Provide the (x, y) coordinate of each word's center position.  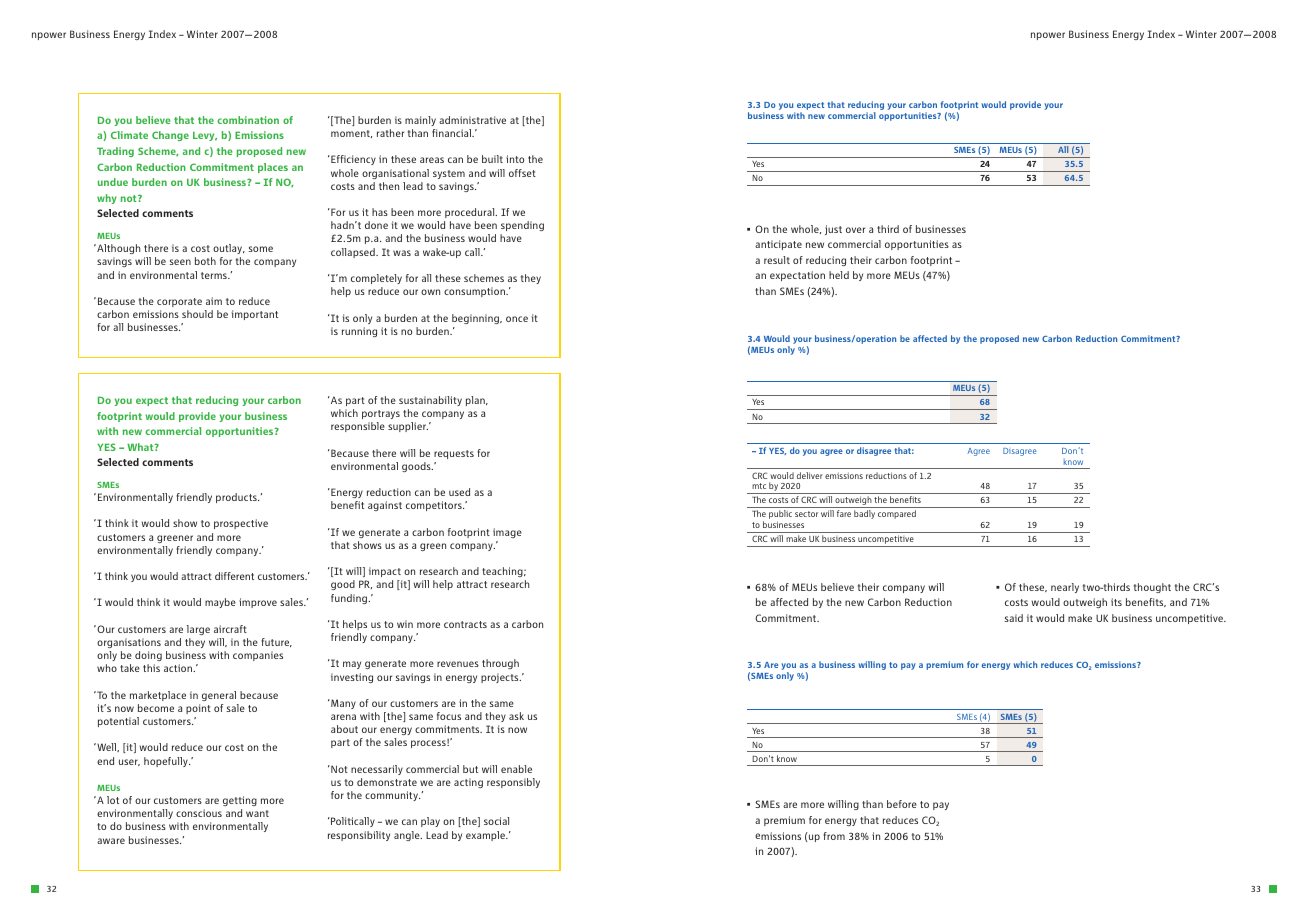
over (855, 230)
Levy (205, 136)
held (839, 275)
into (515, 159)
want (257, 813)
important (255, 315)
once (517, 319)
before (902, 804)
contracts (465, 624)
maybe (220, 603)
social (496, 821)
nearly (1065, 588)
